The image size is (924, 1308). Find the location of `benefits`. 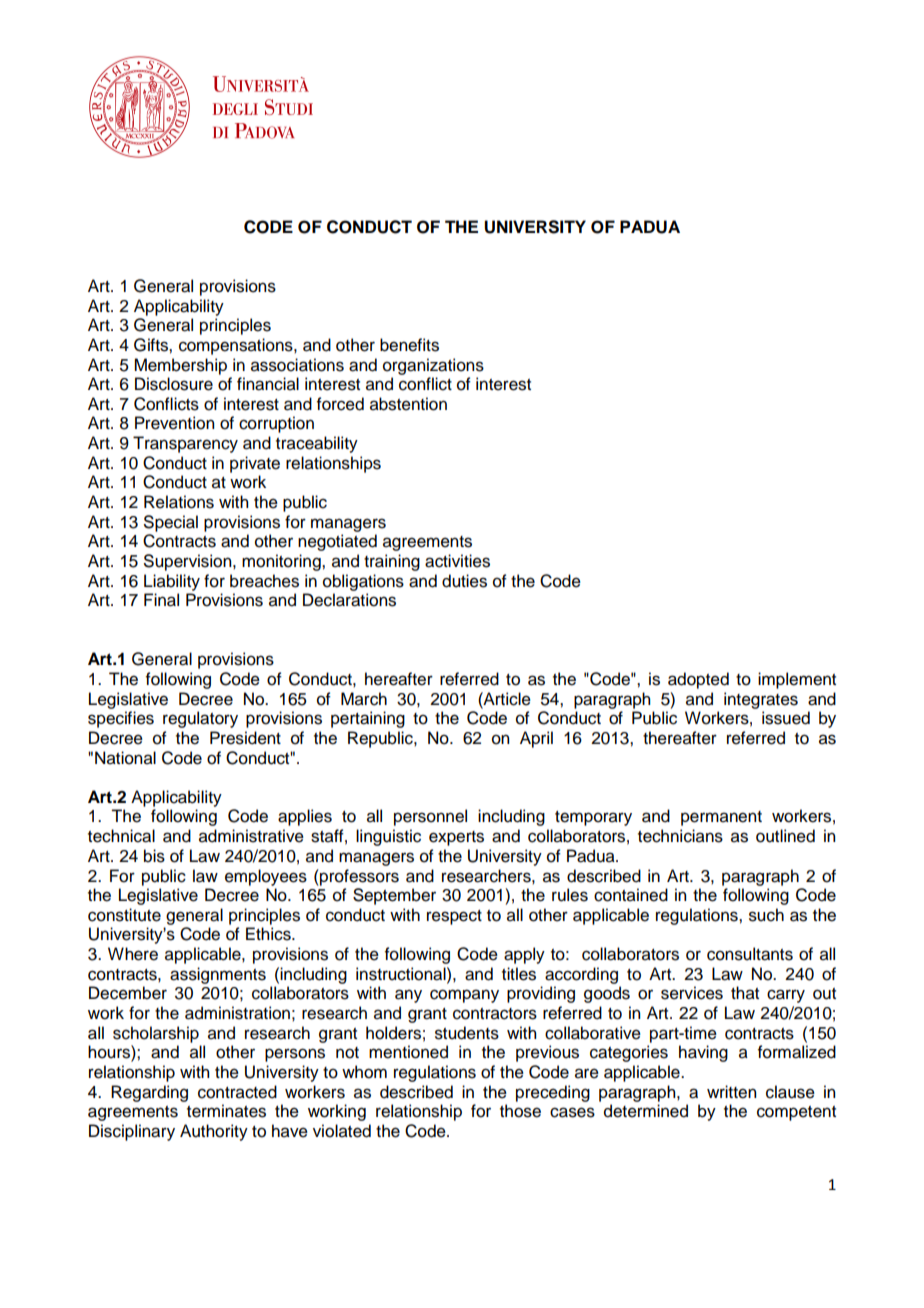

benefits is located at coordinates (409, 345).
